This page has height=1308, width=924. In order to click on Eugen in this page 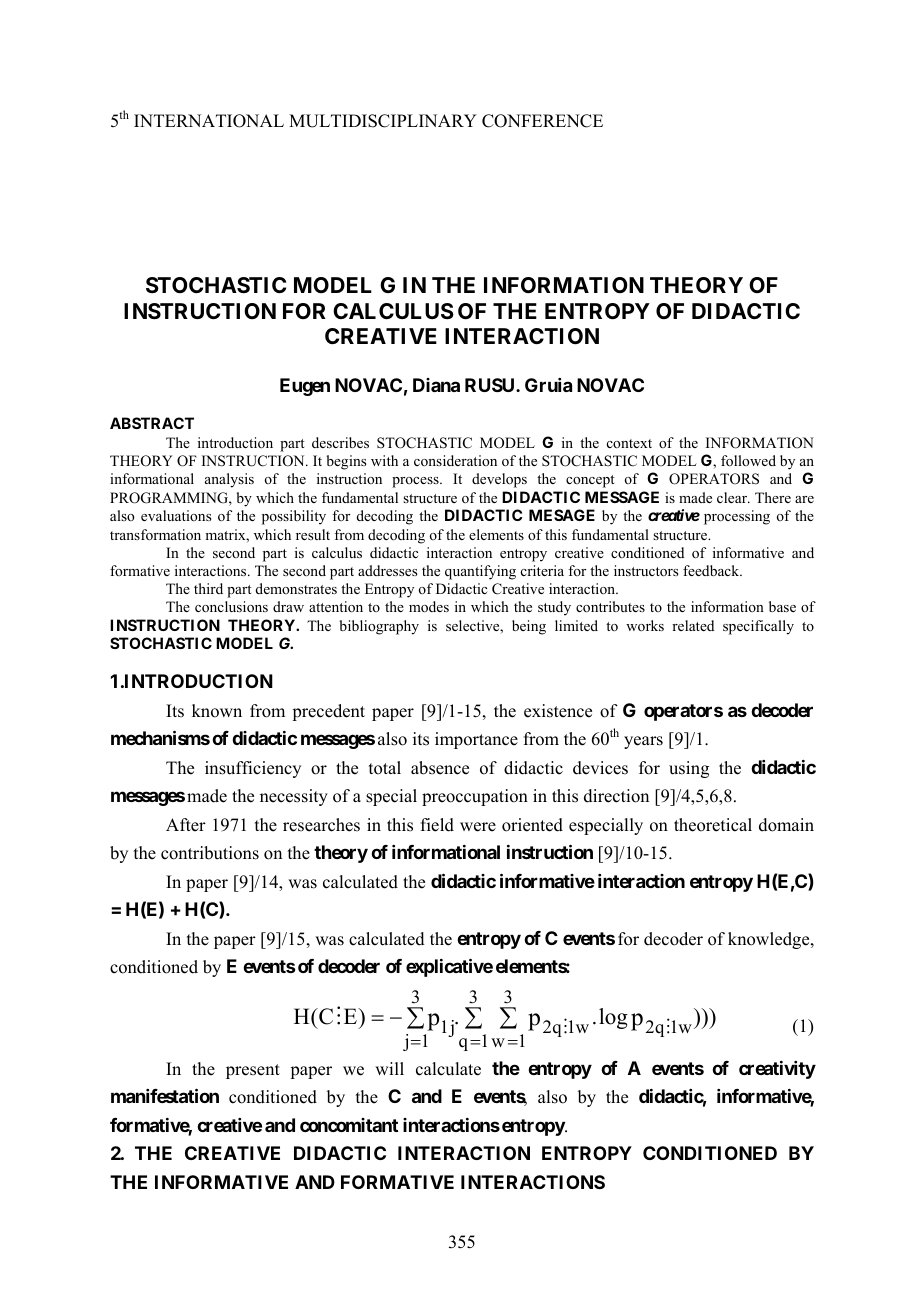, I will do `click(305, 387)`.
